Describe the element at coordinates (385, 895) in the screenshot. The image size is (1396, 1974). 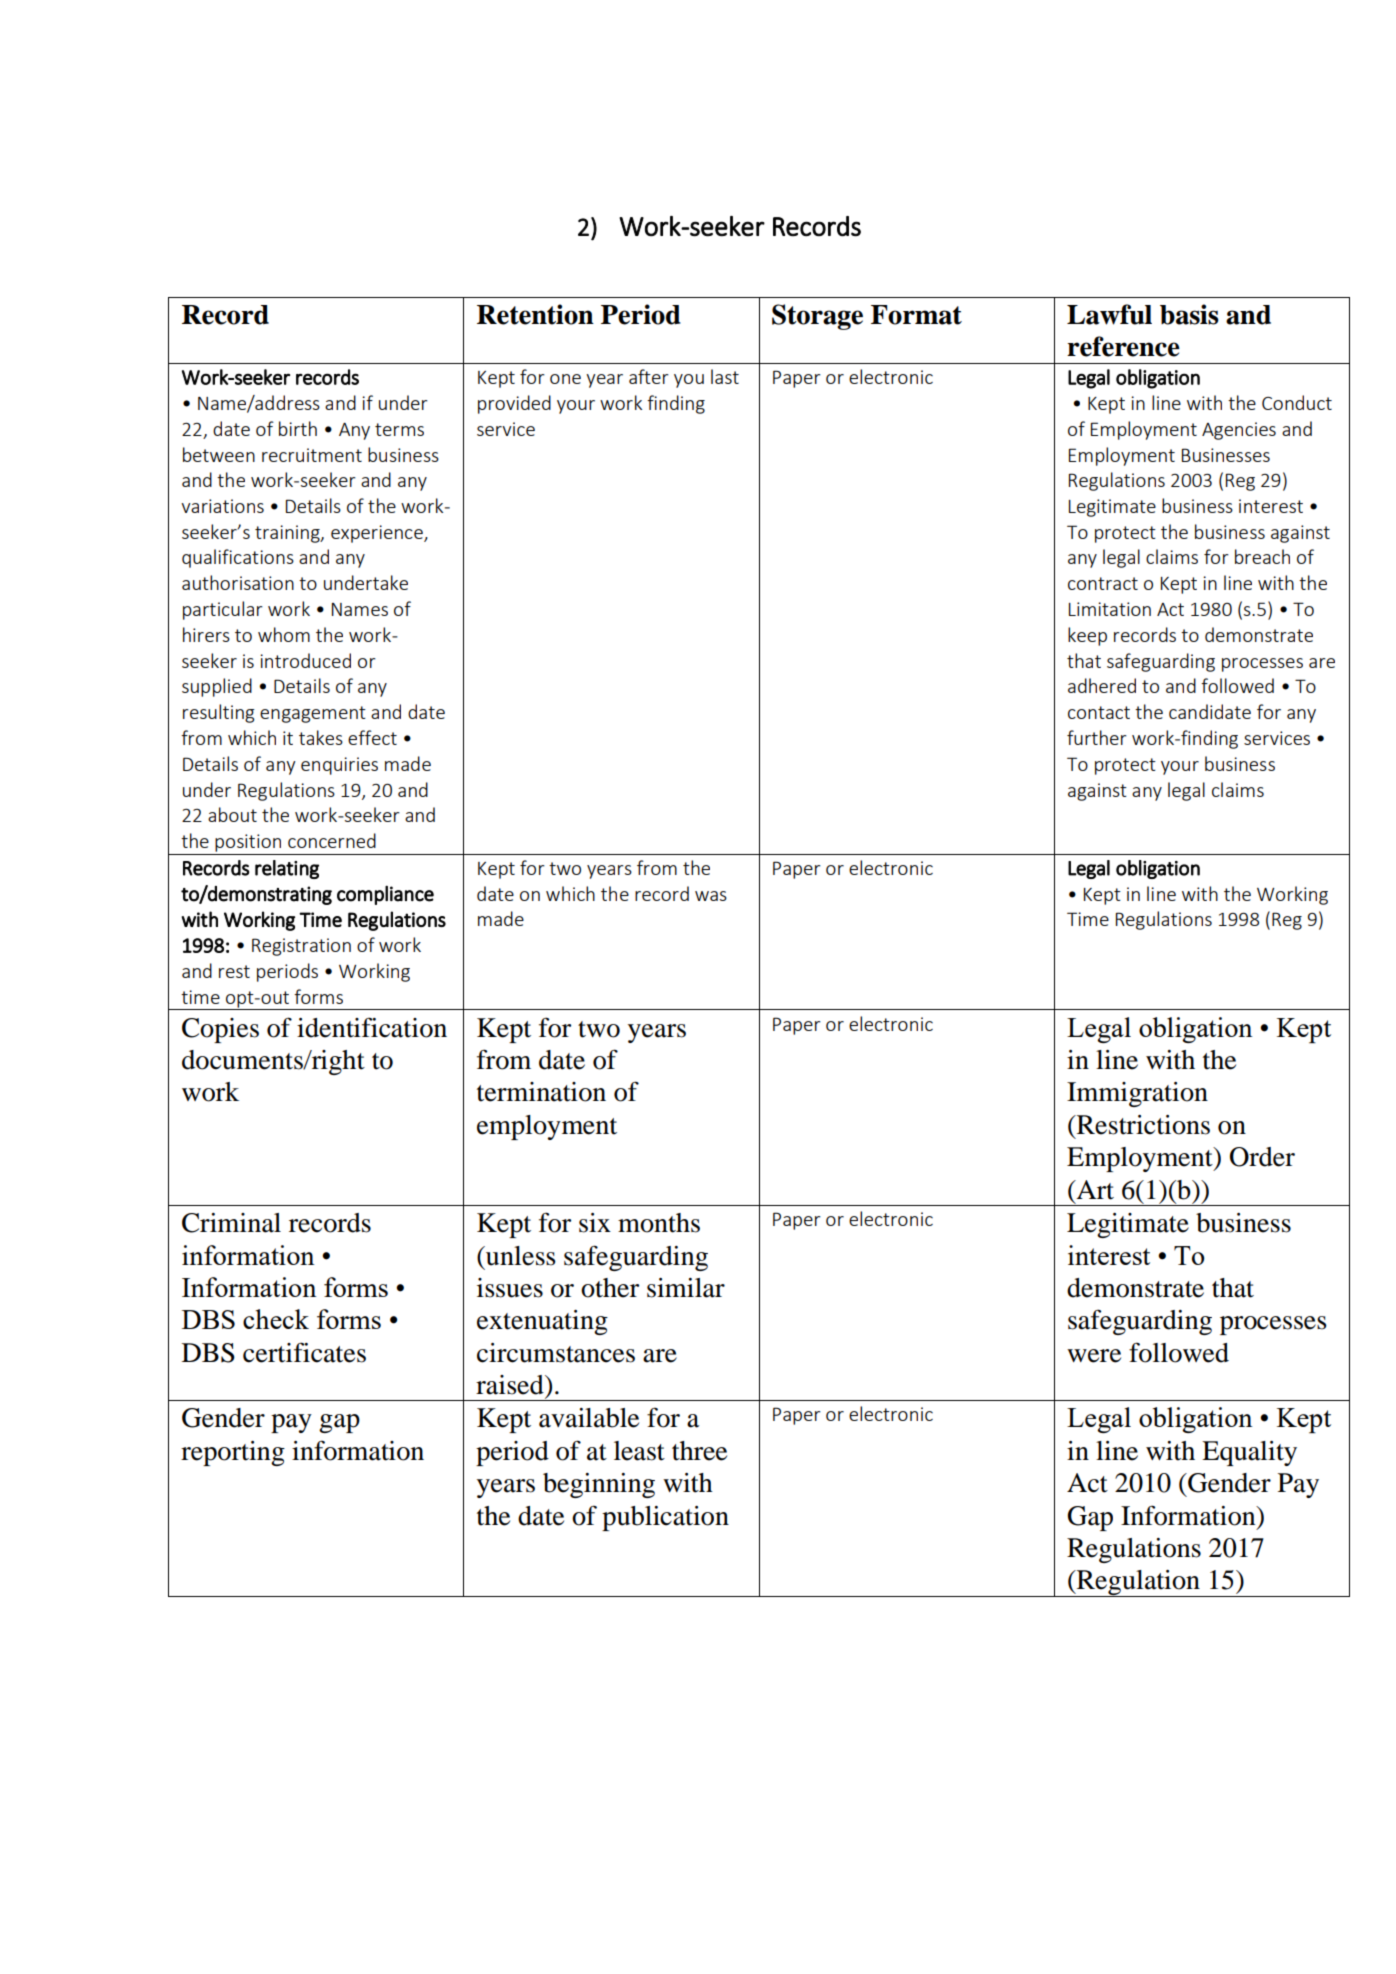
I see `compliance` at that location.
